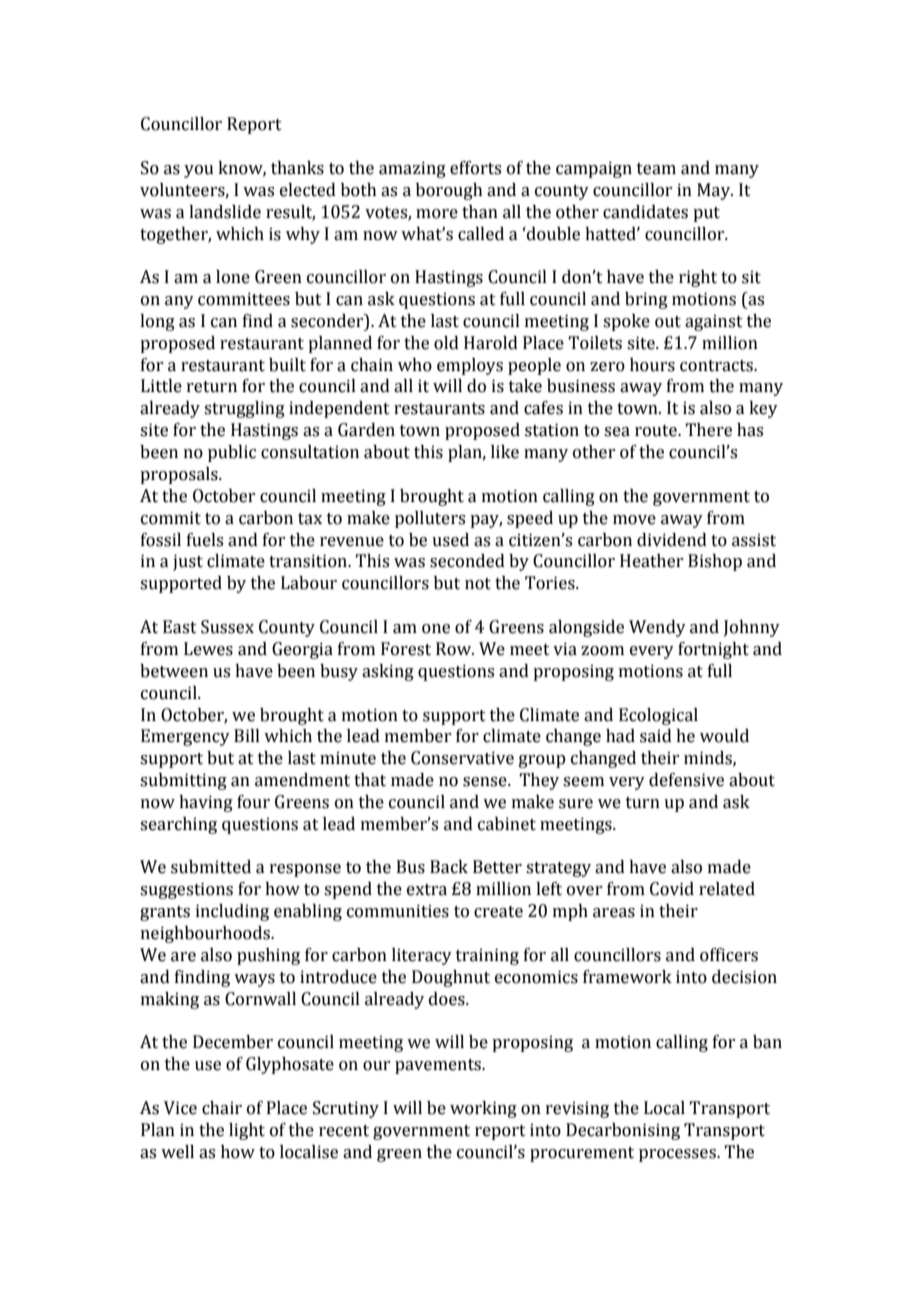 The width and height of the screenshot is (924, 1308). Describe the element at coordinates (205, 540) in the screenshot. I see `fuels` at that location.
